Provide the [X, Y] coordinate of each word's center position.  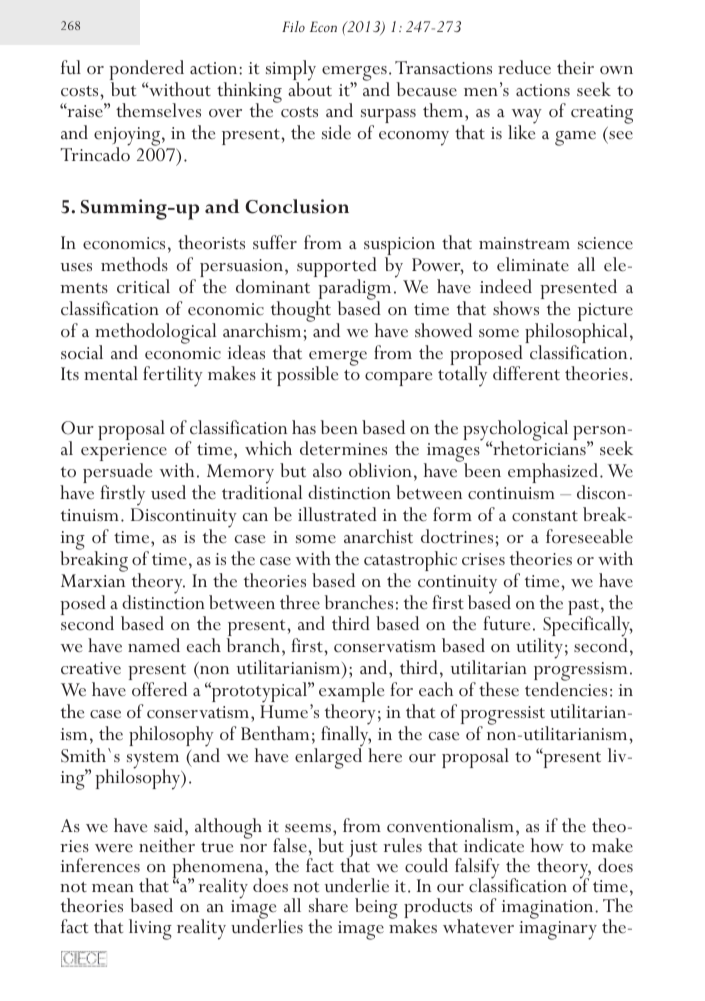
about [310, 88]
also [327, 470]
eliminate [533, 264]
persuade [118, 474]
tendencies [566, 688]
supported [337, 268]
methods [134, 264]
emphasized [553, 474]
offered [159, 689]
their [575, 67]
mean [113, 888]
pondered [146, 71]
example [352, 693]
